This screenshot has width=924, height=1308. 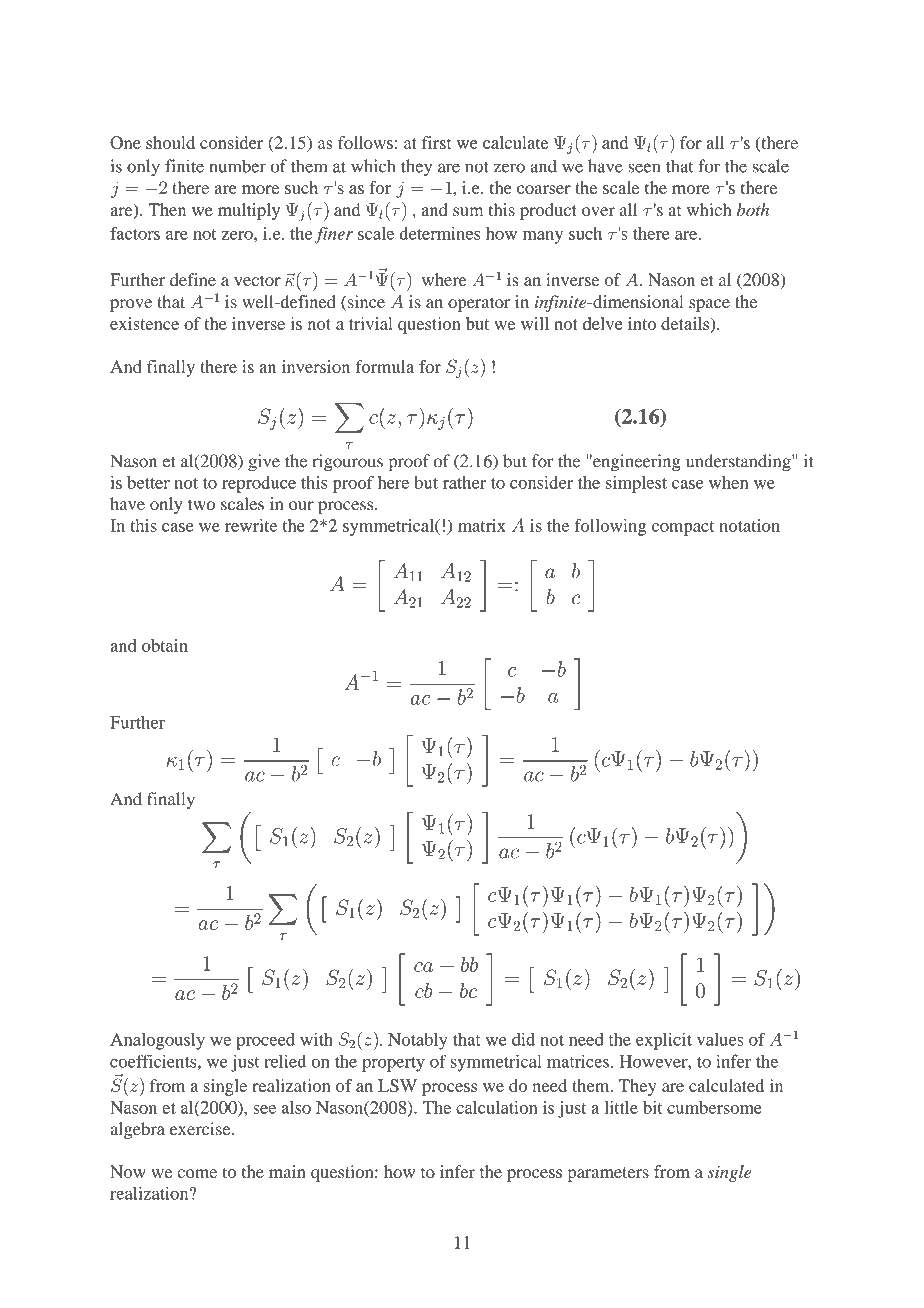 I want to click on first, so click(x=437, y=142).
